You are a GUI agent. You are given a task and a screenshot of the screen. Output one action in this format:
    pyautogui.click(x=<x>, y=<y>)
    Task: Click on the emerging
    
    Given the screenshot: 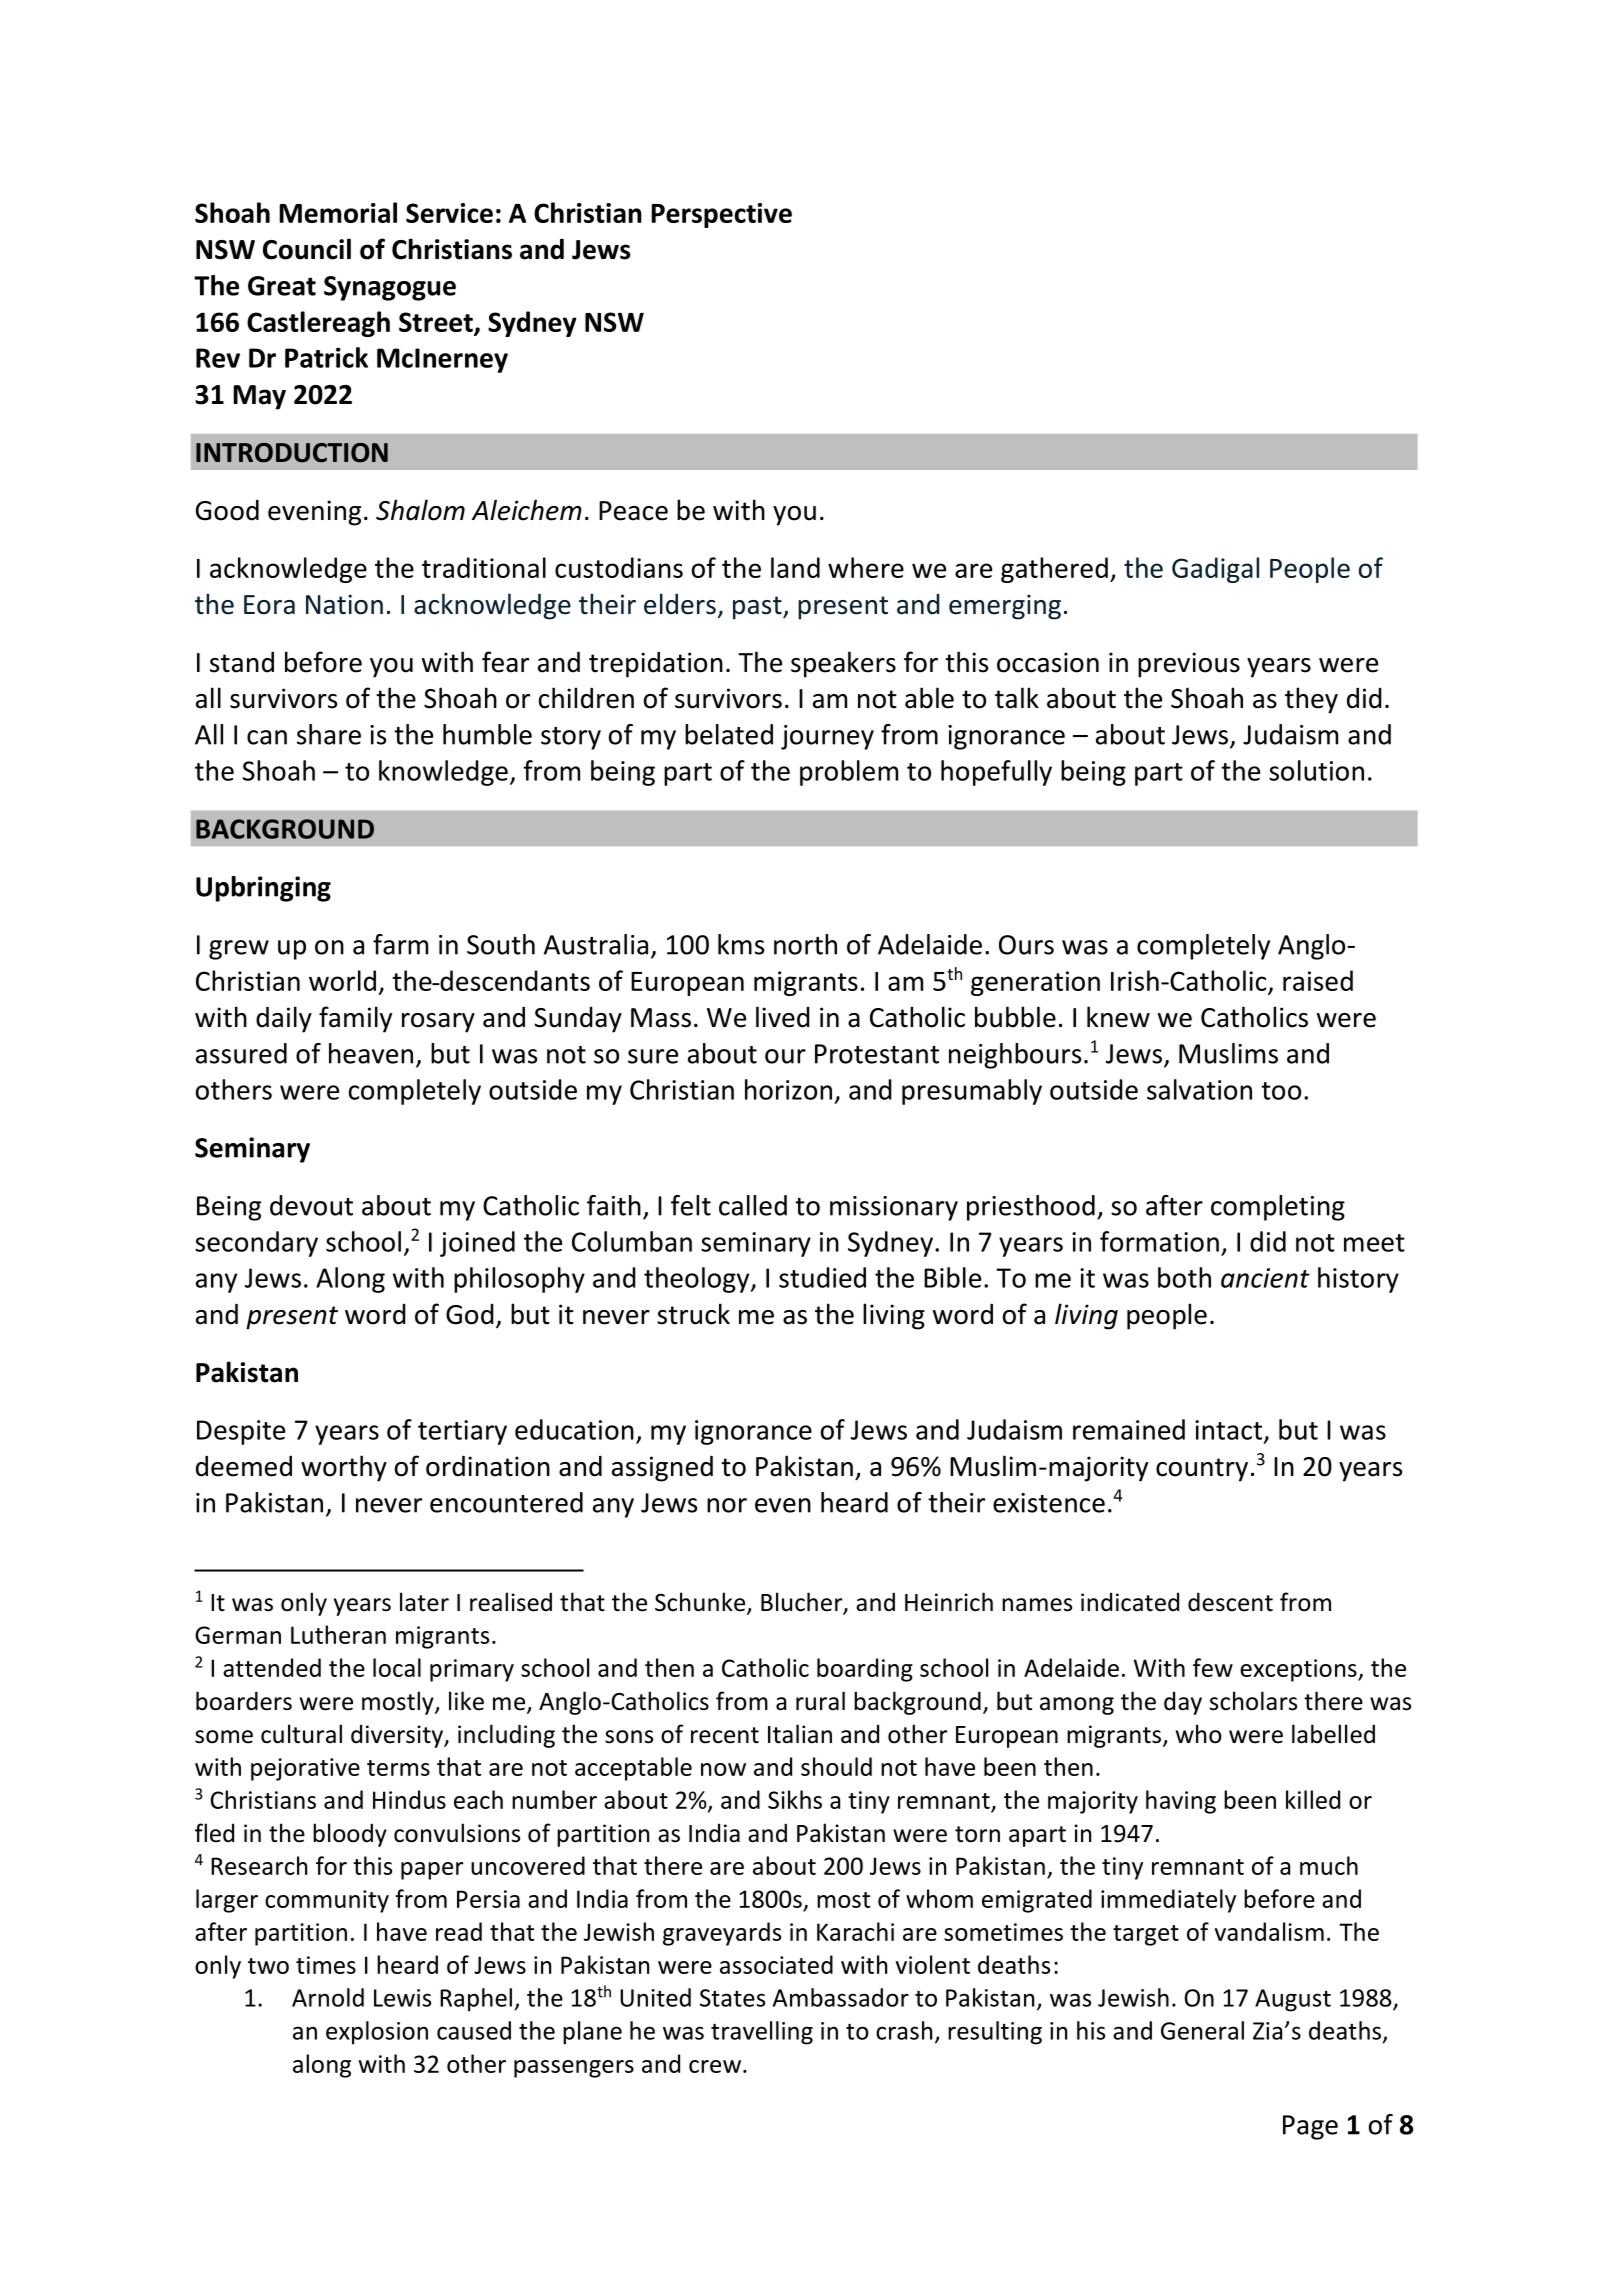 What is the action you would take?
    pyautogui.click(x=1005, y=607)
